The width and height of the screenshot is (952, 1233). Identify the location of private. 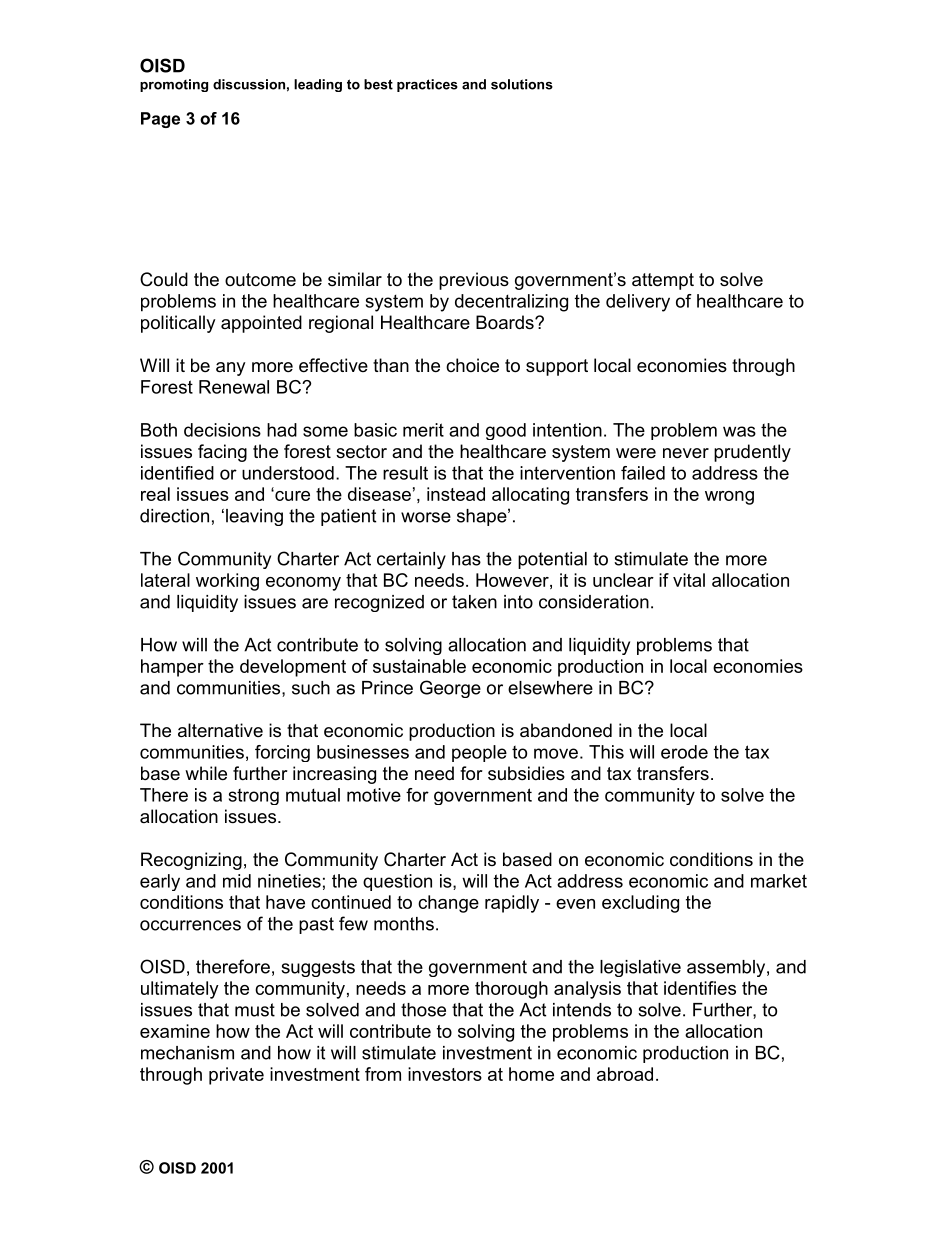
(236, 1076).
